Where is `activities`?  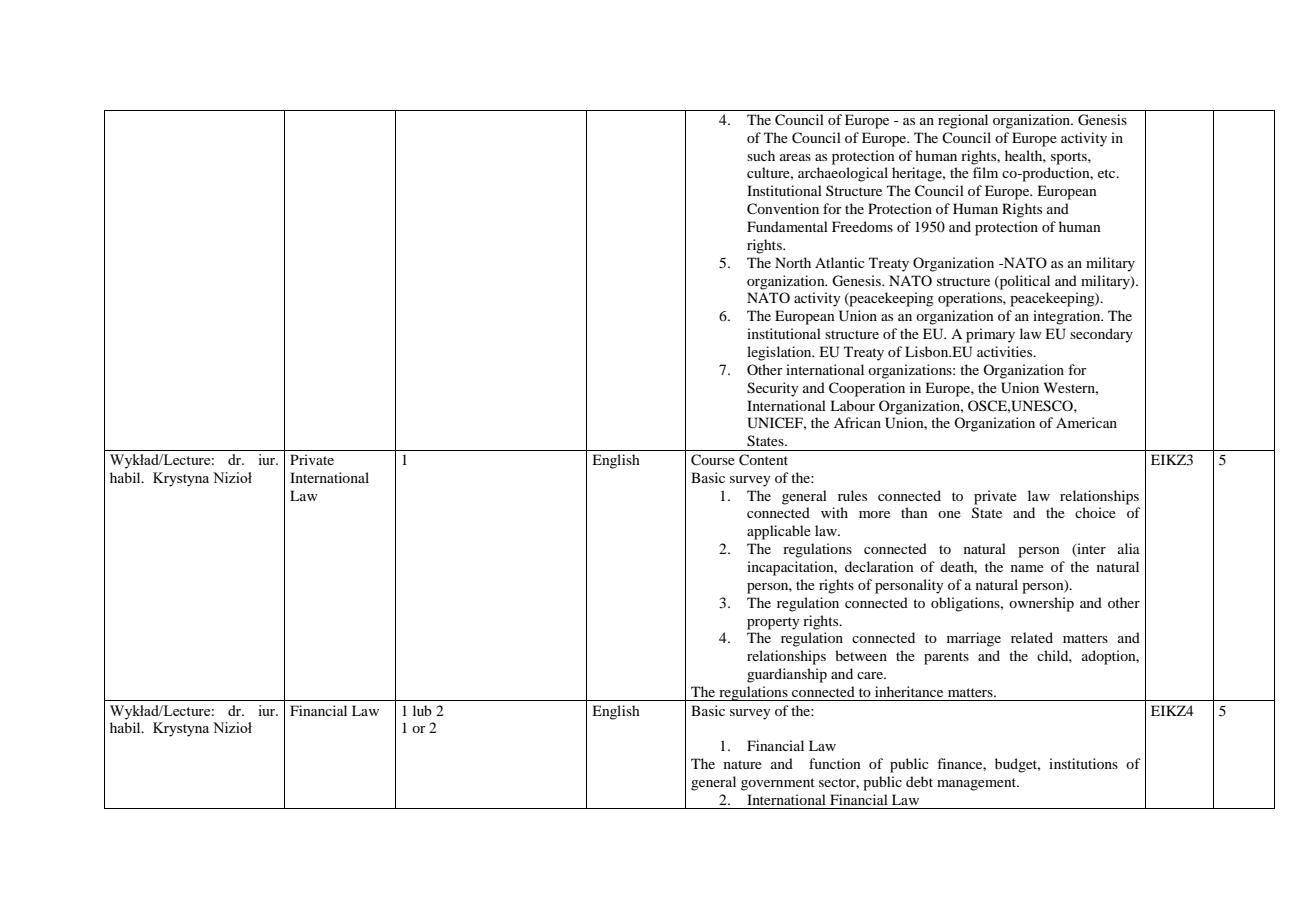 activities is located at coordinates (1006, 351).
